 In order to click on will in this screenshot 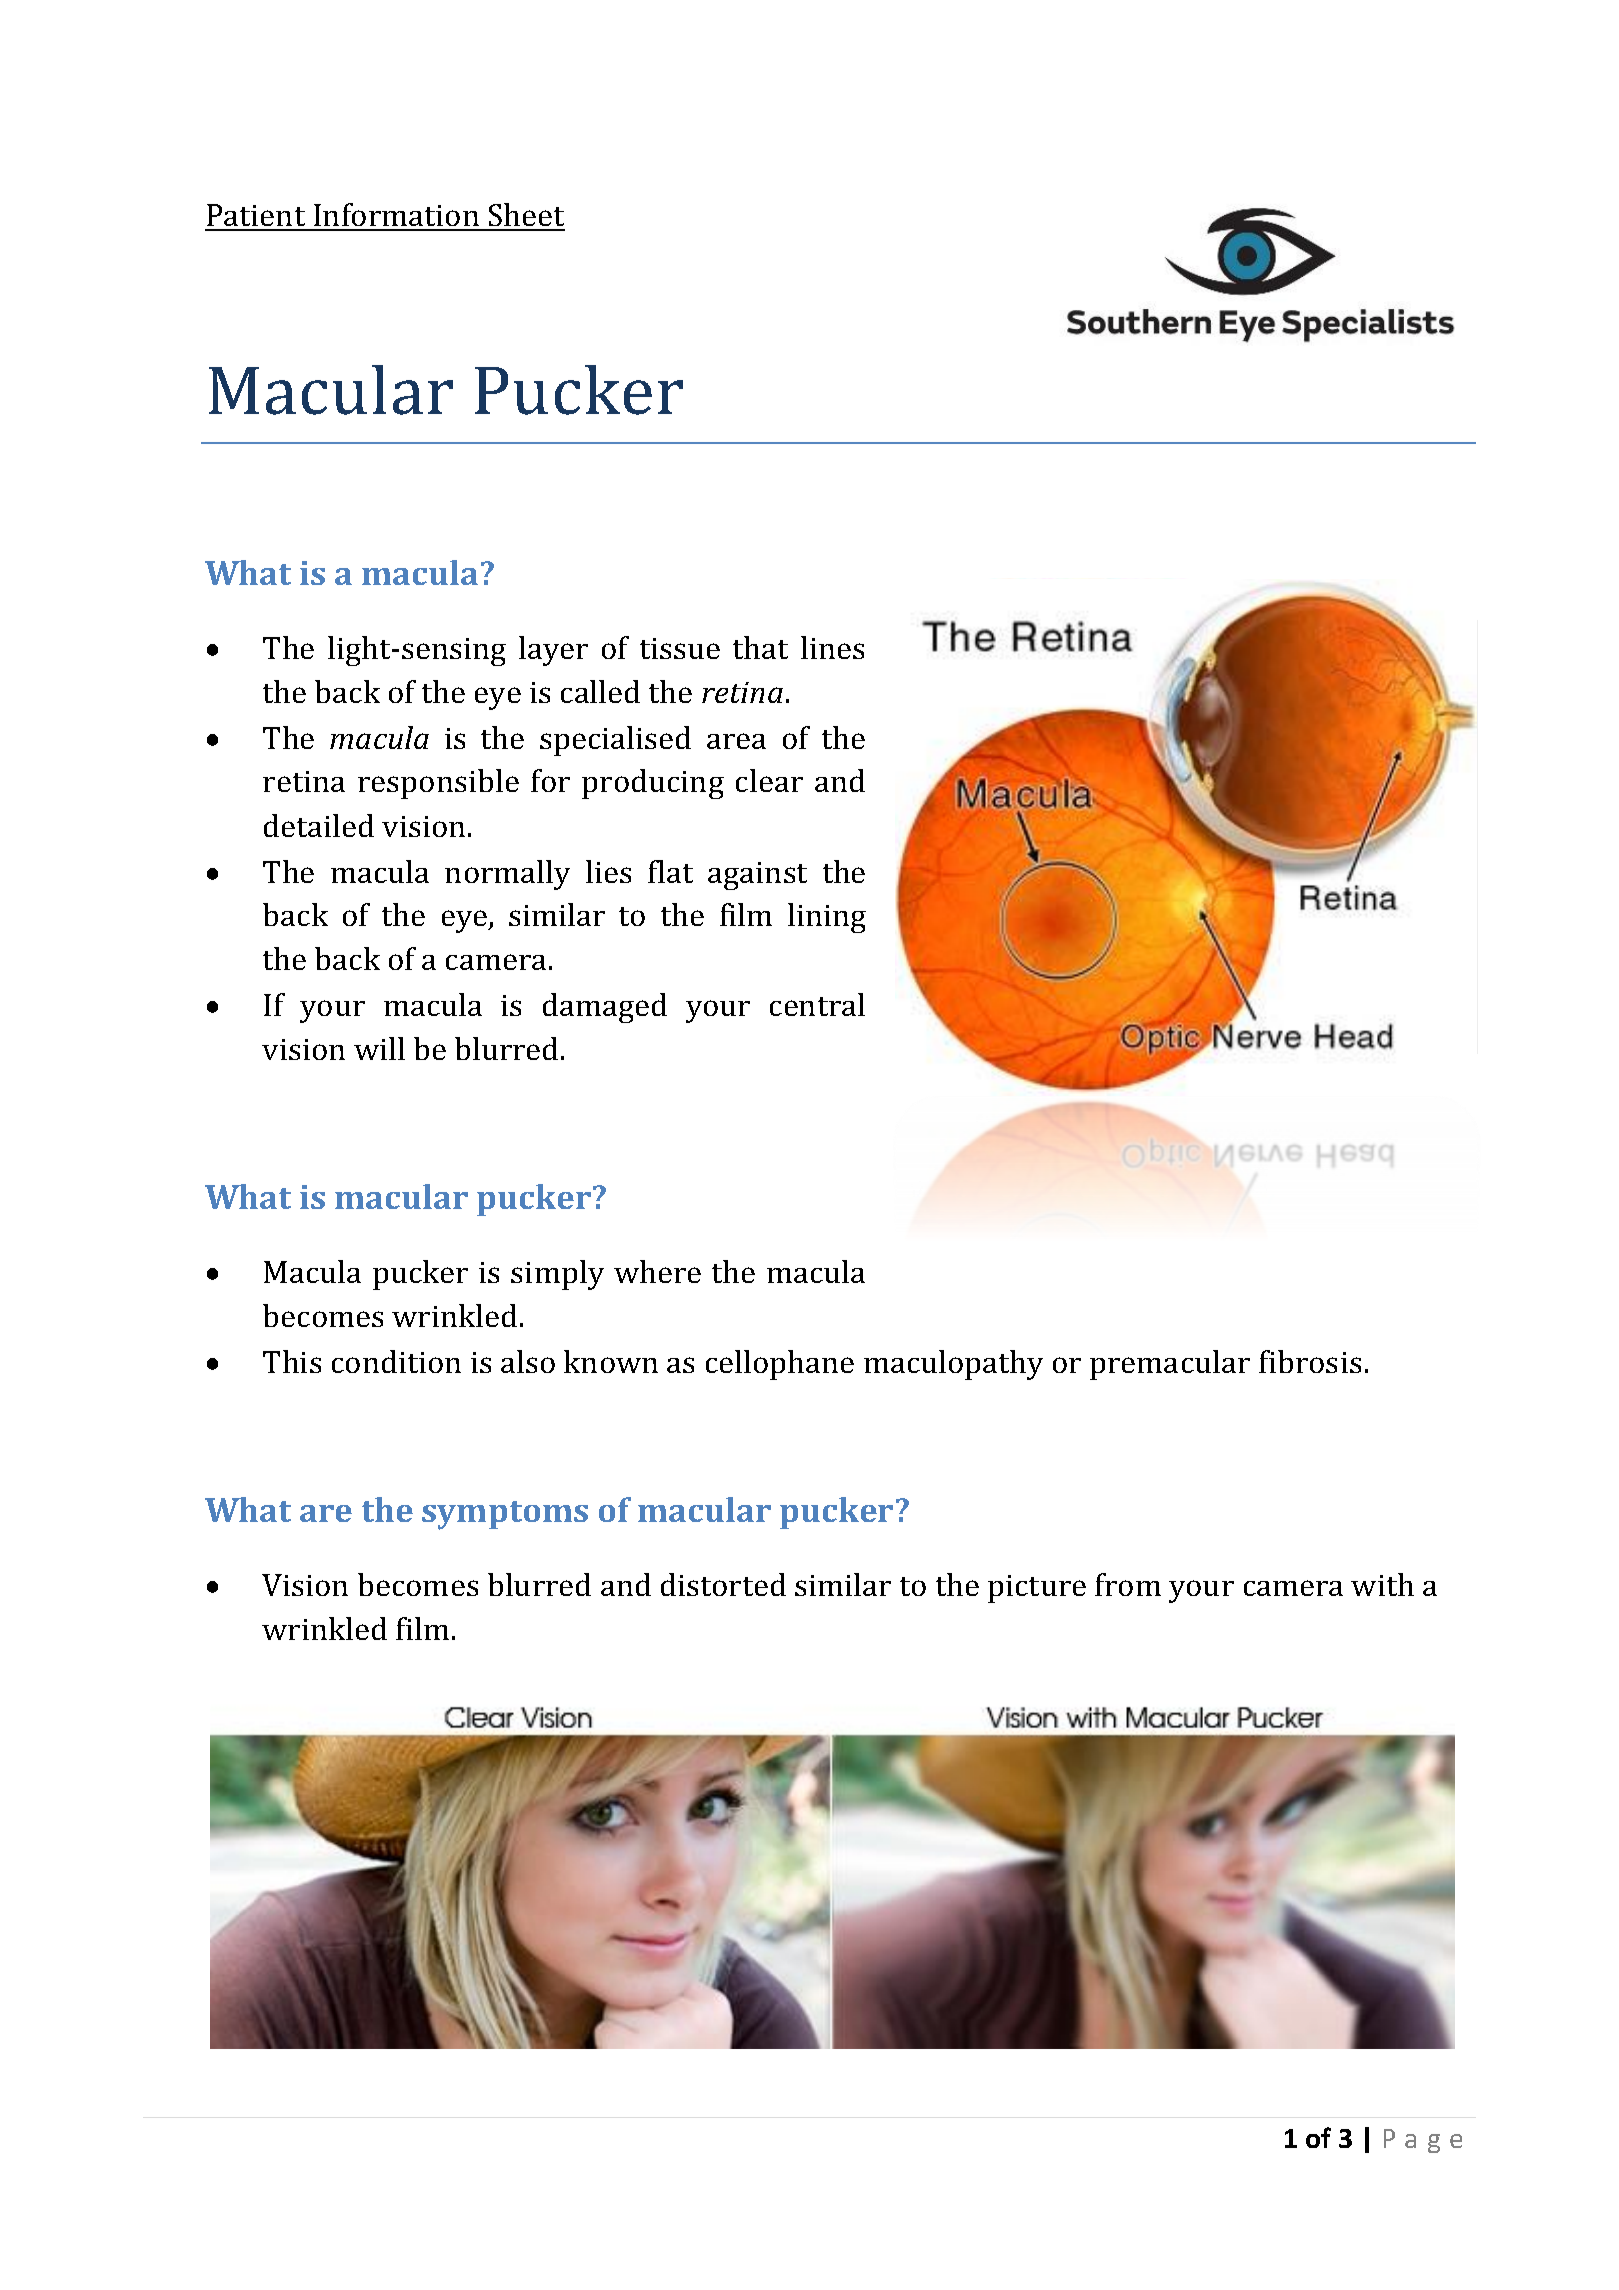, I will do `click(379, 1048)`.
